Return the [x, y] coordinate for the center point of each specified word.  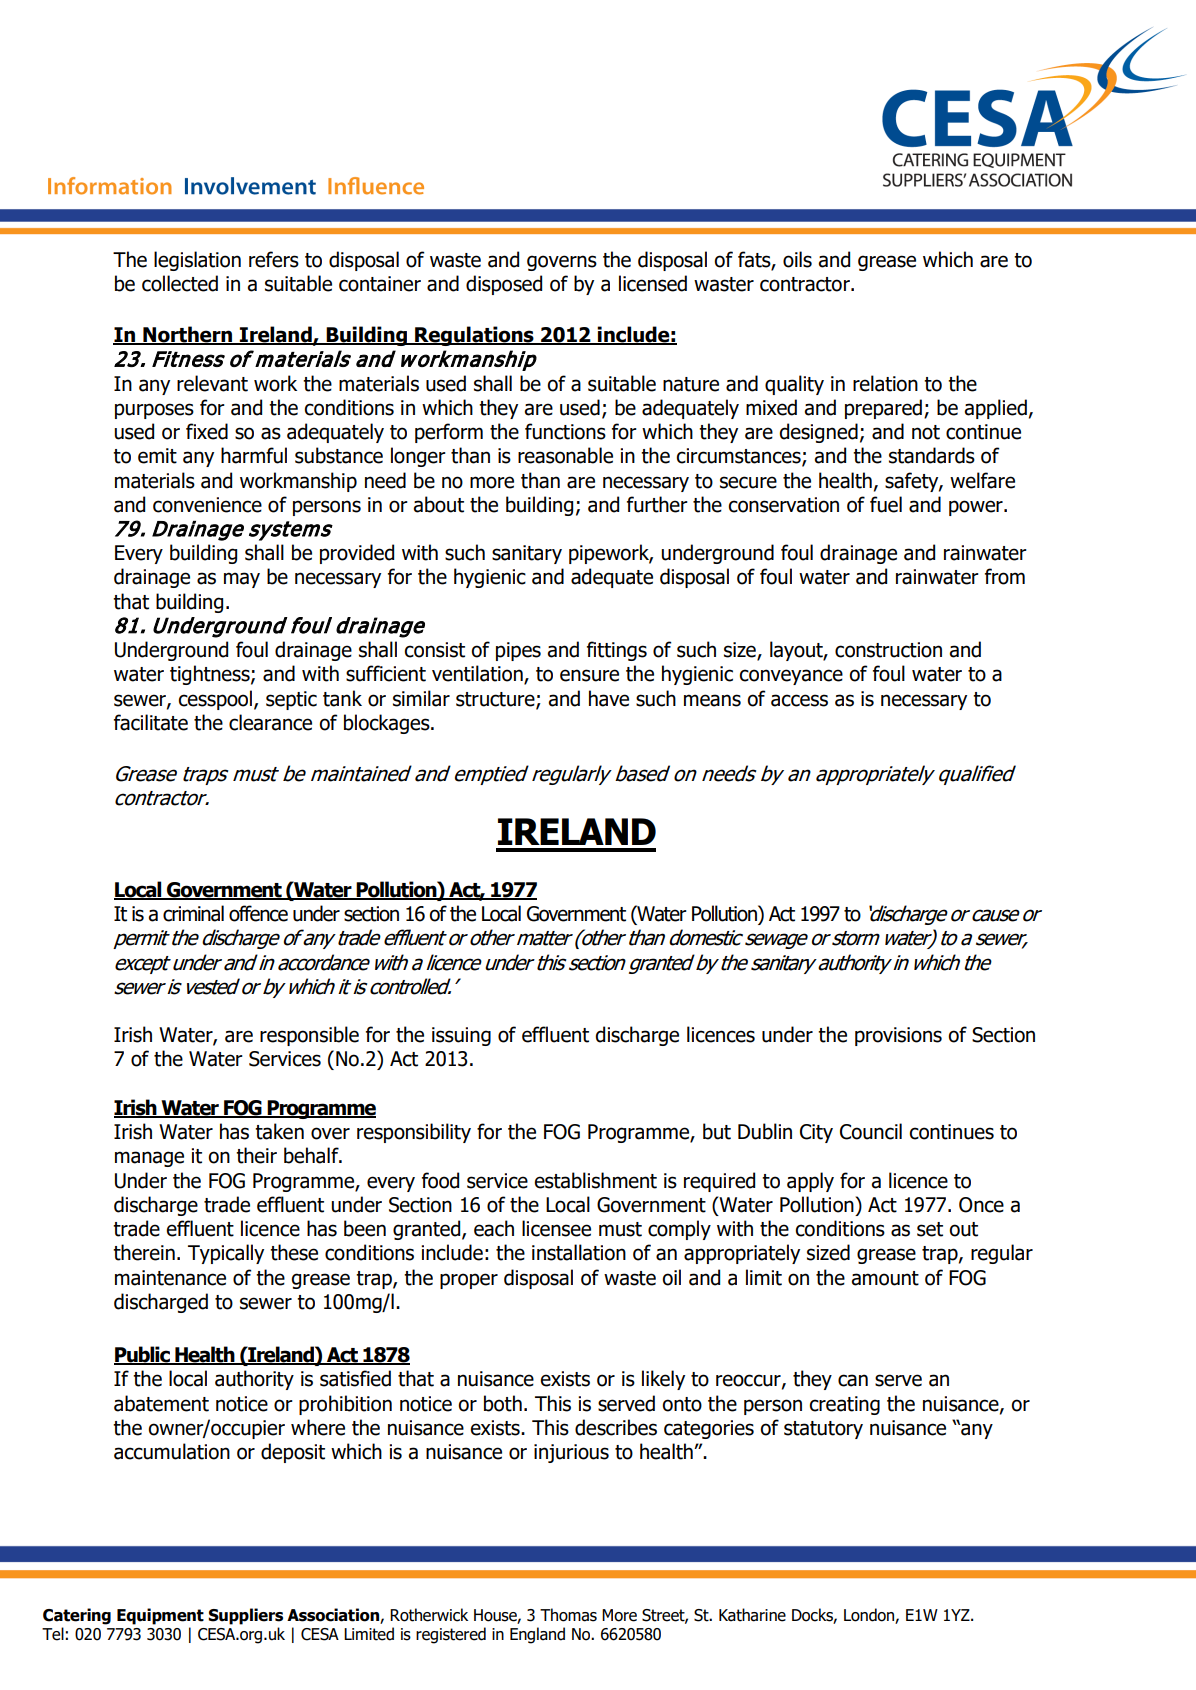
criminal [193, 913]
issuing [461, 1036]
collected [180, 283]
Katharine [752, 1615]
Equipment [160, 1616]
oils [797, 259]
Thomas [568, 1615]
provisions [898, 1036]
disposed [504, 285]
